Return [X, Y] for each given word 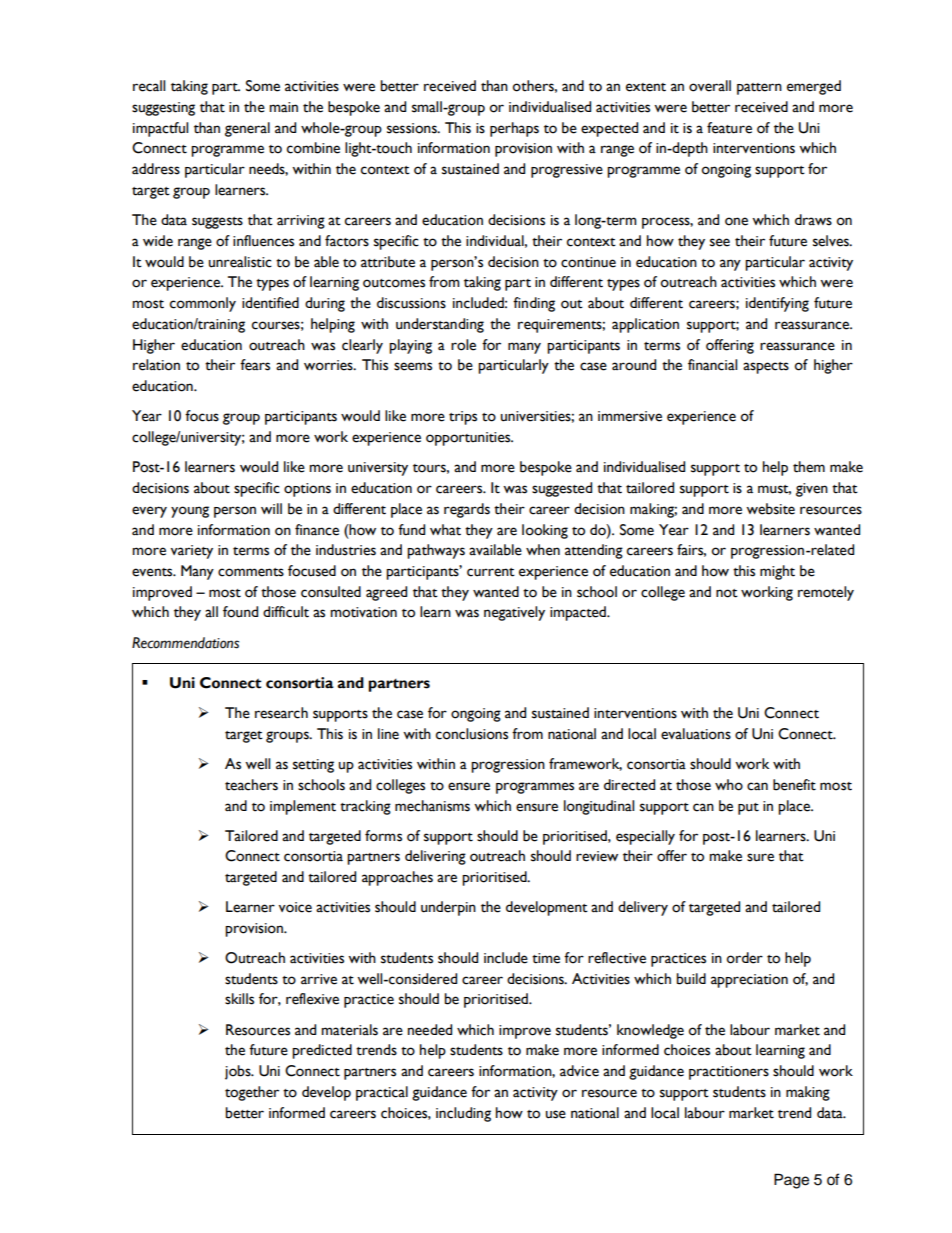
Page [791, 1181]
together [252, 1093]
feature [729, 128]
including [463, 1114]
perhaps [514, 129]
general [247, 129]
